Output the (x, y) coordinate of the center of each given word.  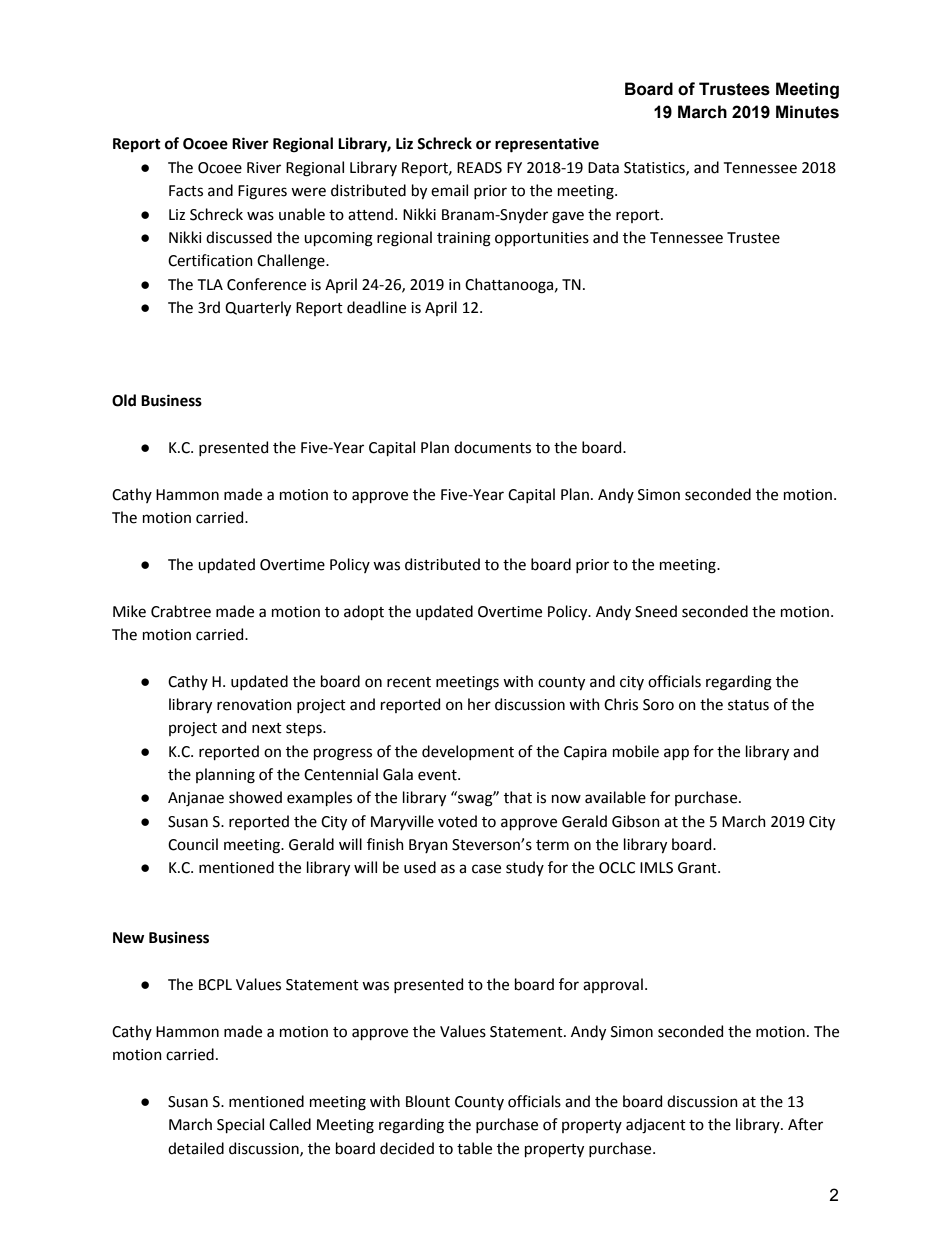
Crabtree (181, 611)
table (474, 1148)
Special (240, 1125)
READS (479, 168)
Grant (698, 868)
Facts (186, 191)
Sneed (656, 611)
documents (492, 447)
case (486, 869)
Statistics (655, 168)
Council (193, 844)
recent (409, 682)
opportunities (542, 239)
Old (124, 400)
